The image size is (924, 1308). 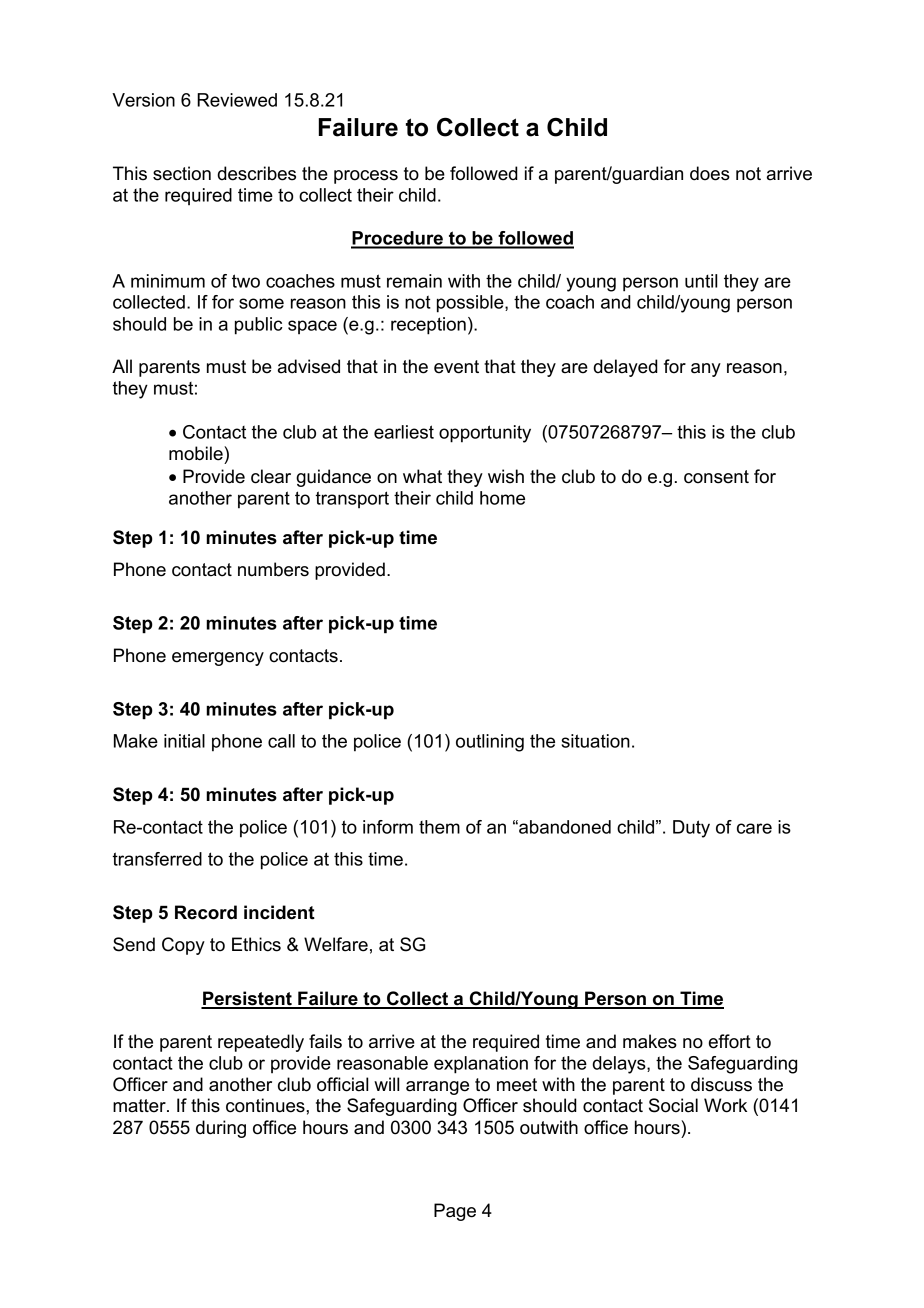 I want to click on process, so click(x=366, y=177).
